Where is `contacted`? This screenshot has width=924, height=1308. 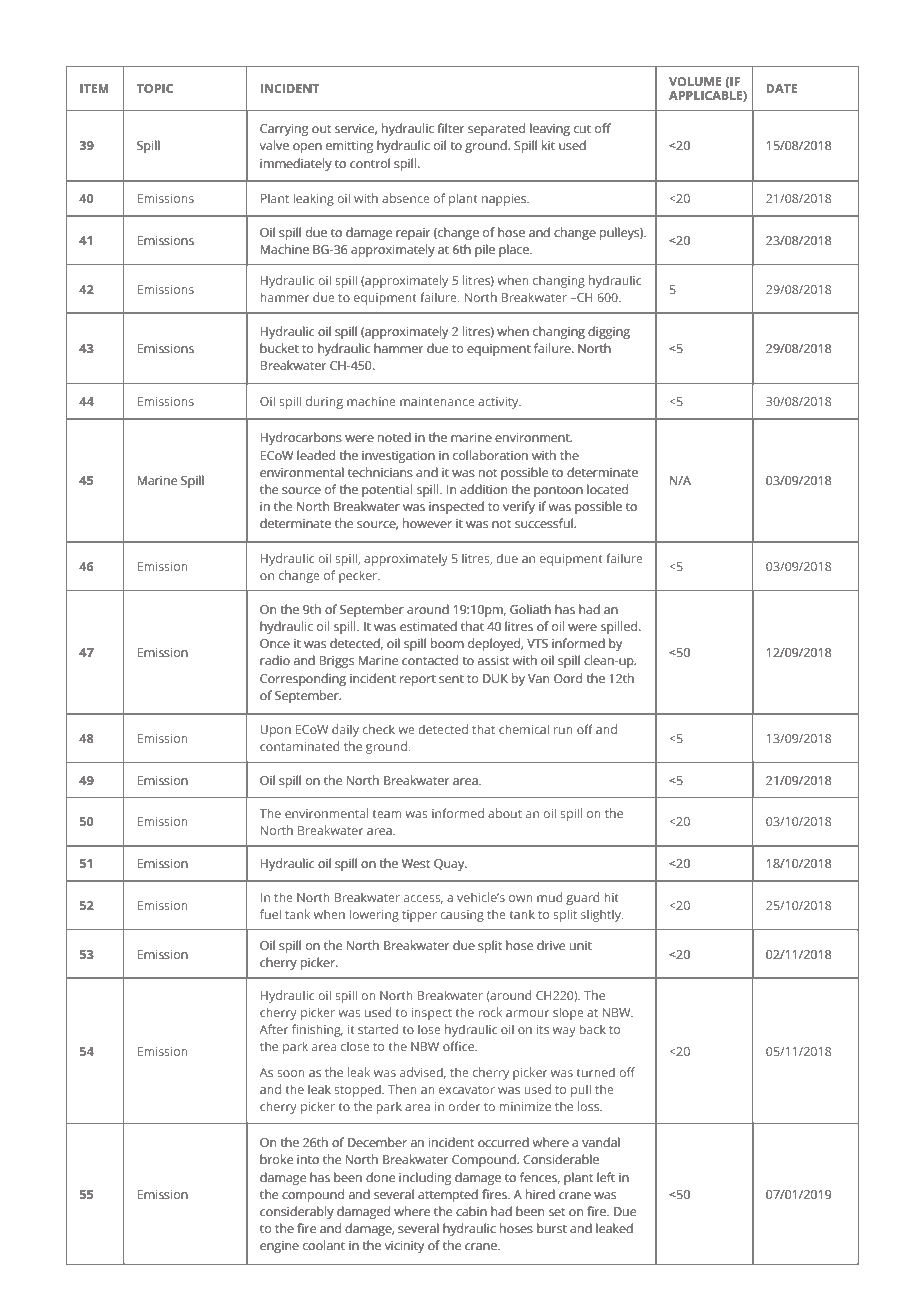 contacted is located at coordinates (430, 660).
